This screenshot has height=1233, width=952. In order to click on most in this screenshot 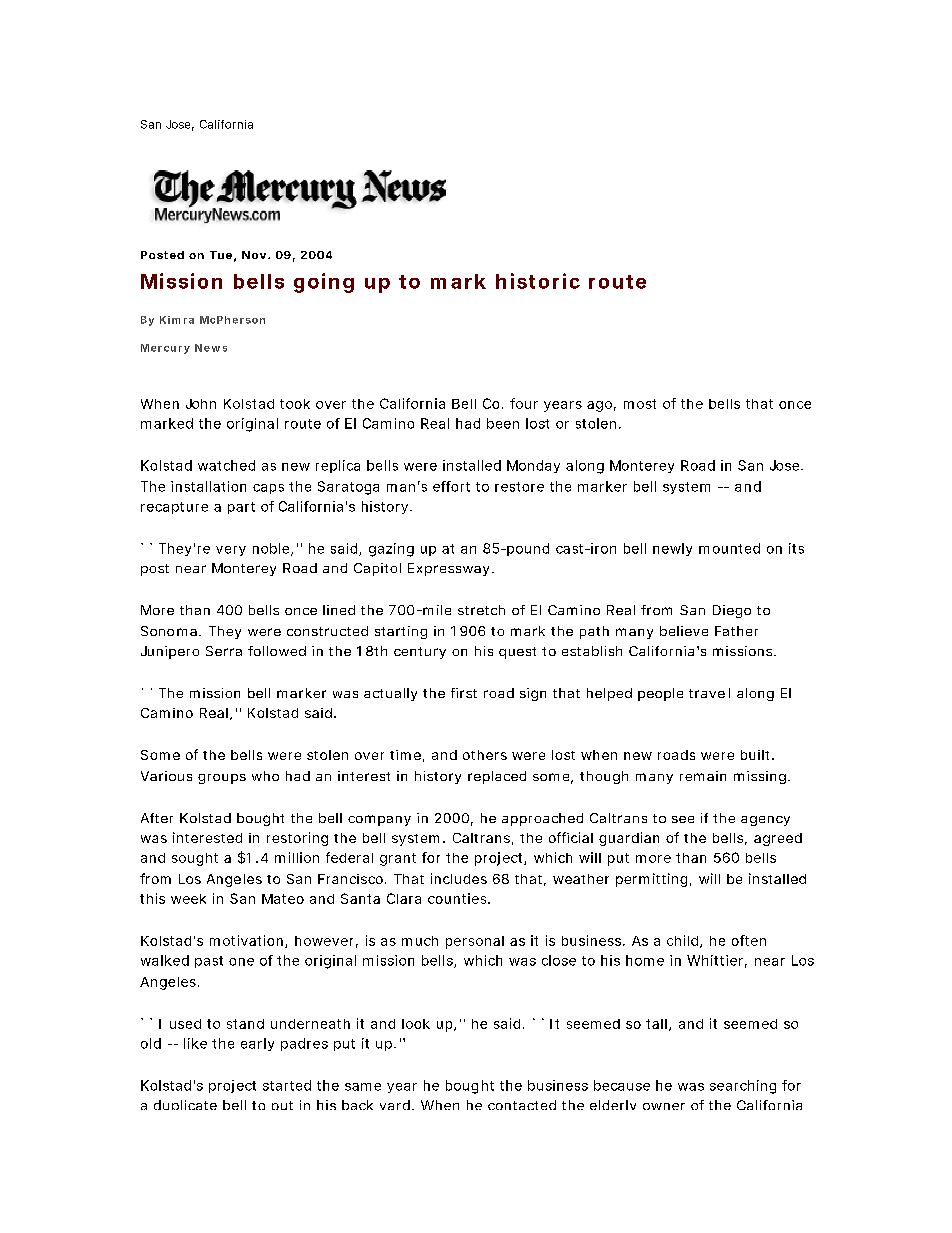, I will do `click(640, 404)`.
